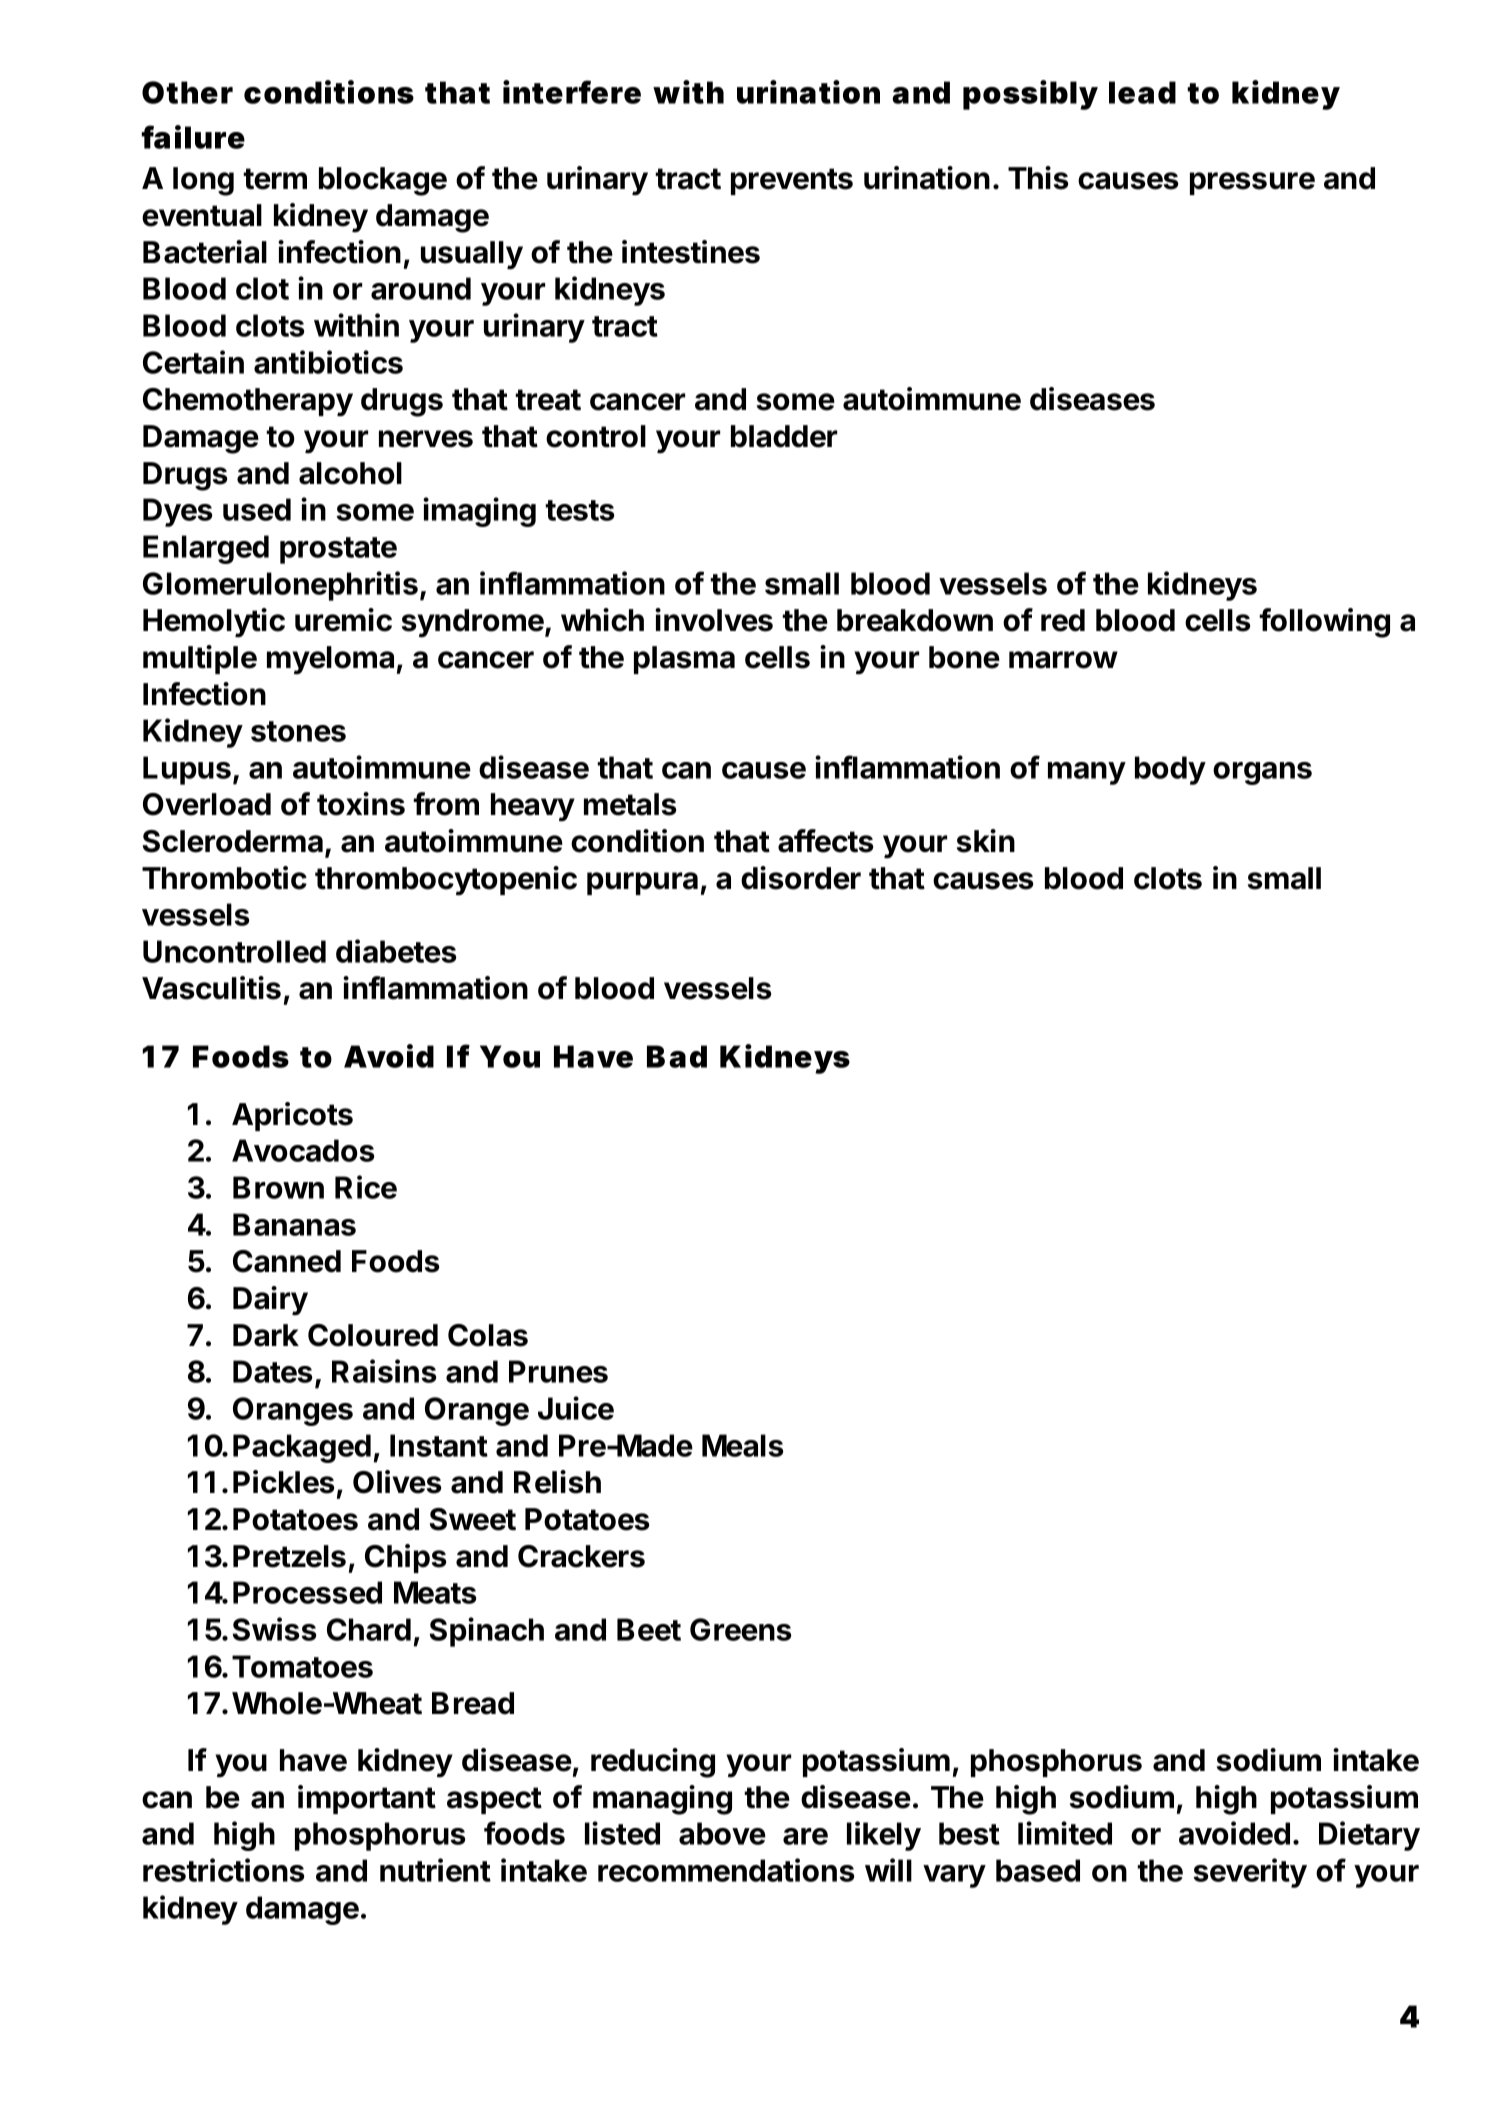  Describe the element at coordinates (1250, 1873) in the page. I see `severity` at that location.
